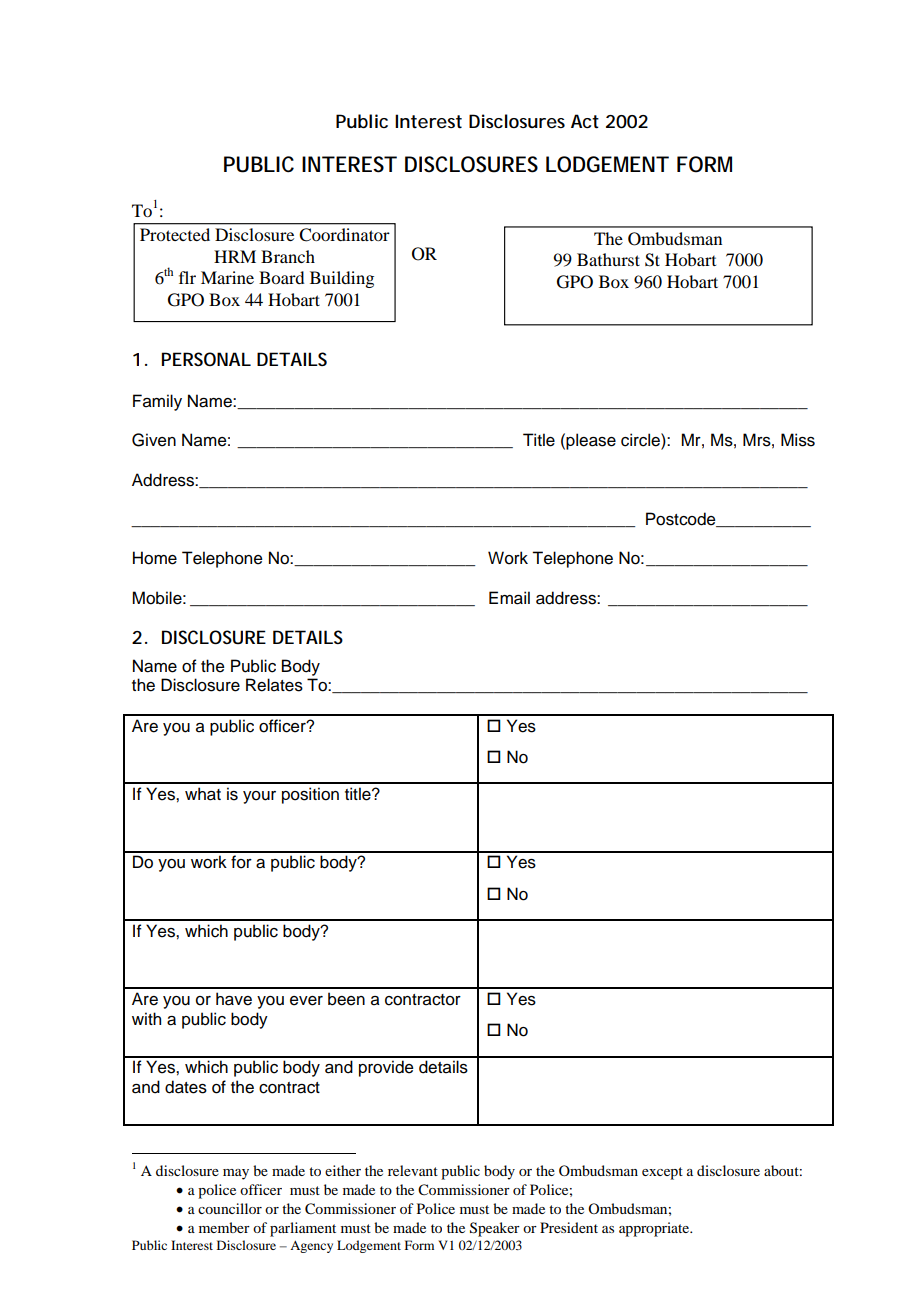  Describe the element at coordinates (342, 279) in the screenshot. I see `Building` at that location.
